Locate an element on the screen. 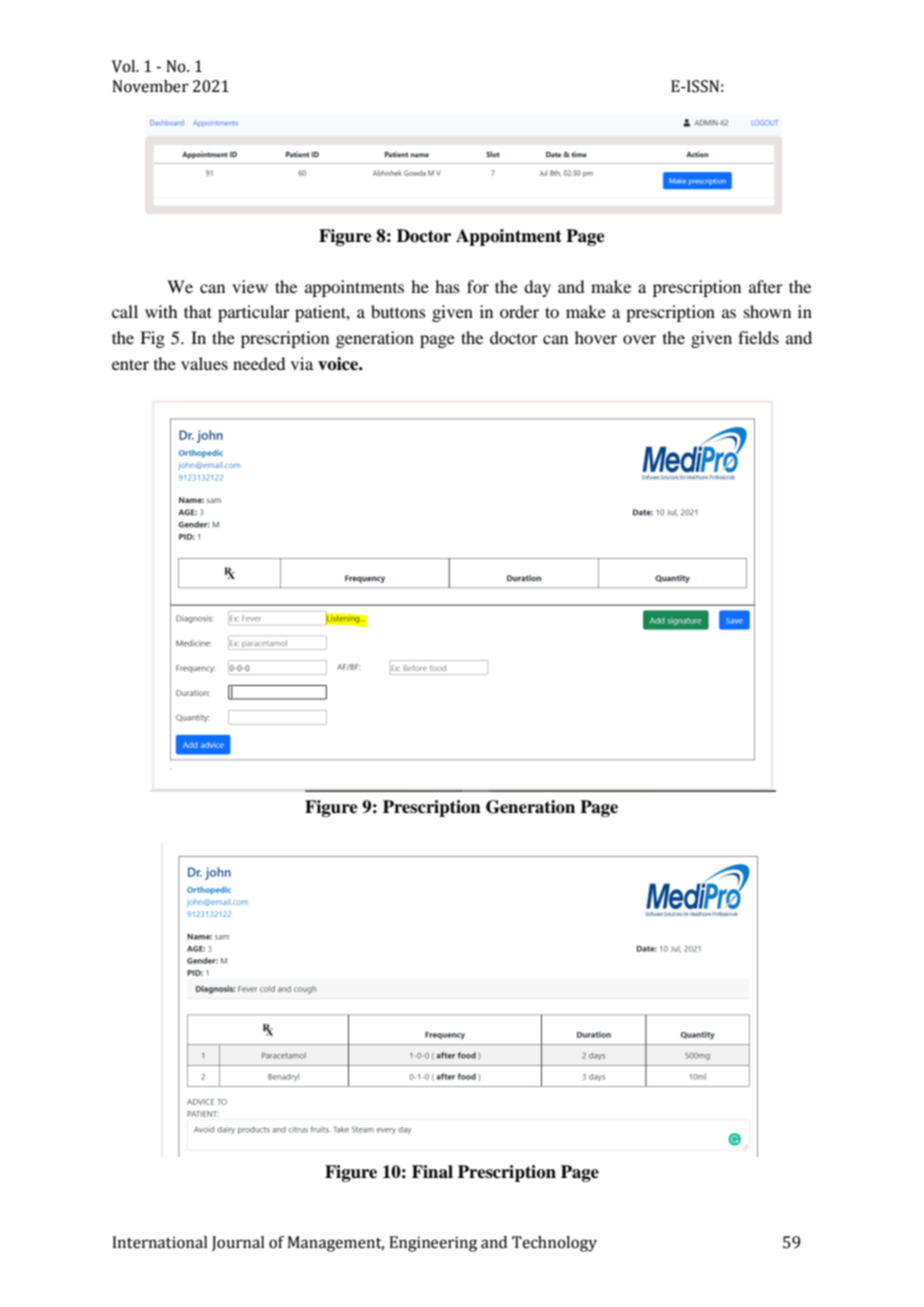 The height and width of the screenshot is (1307, 924). November is located at coordinates (150, 86).
